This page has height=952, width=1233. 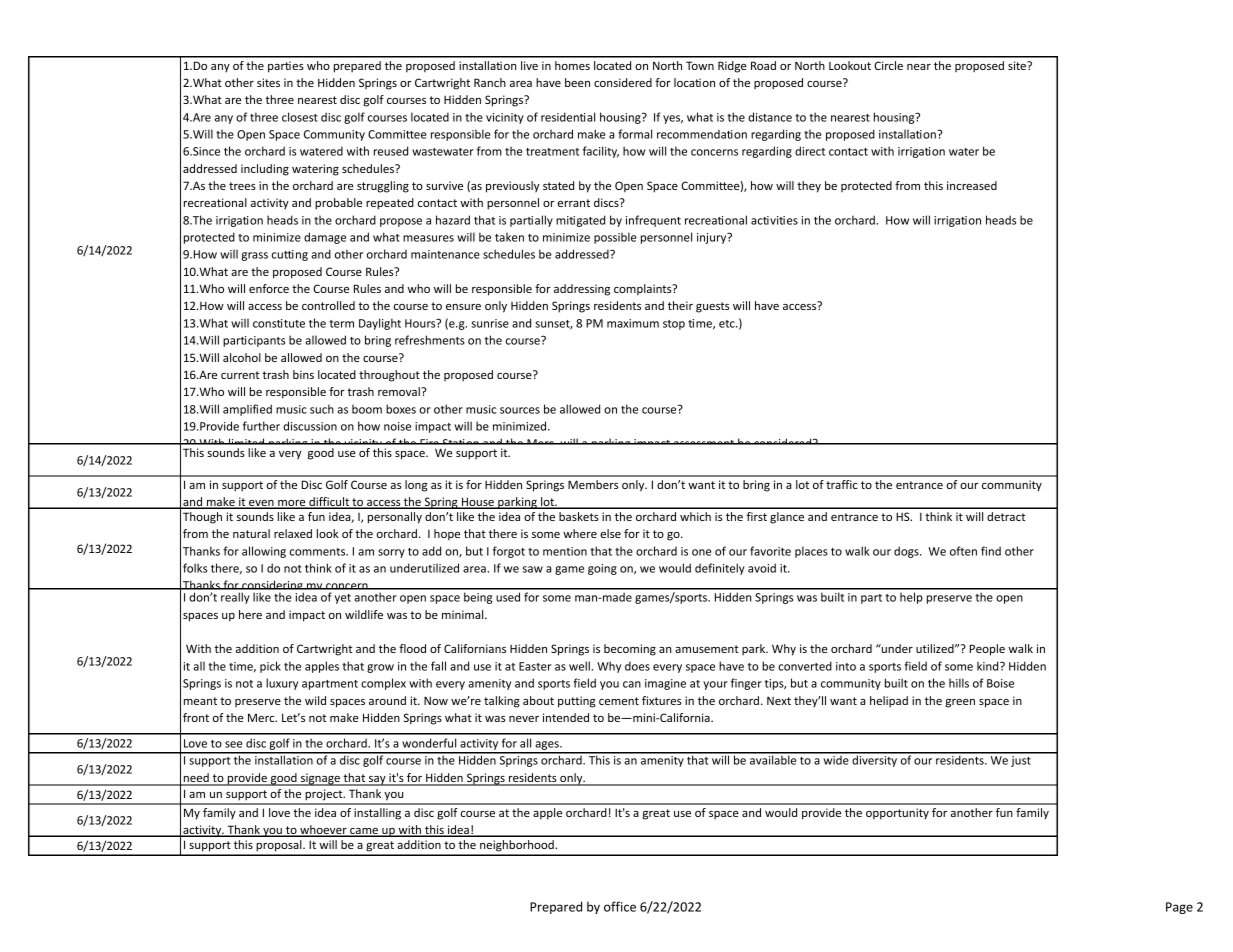 I want to click on office, so click(x=620, y=906).
